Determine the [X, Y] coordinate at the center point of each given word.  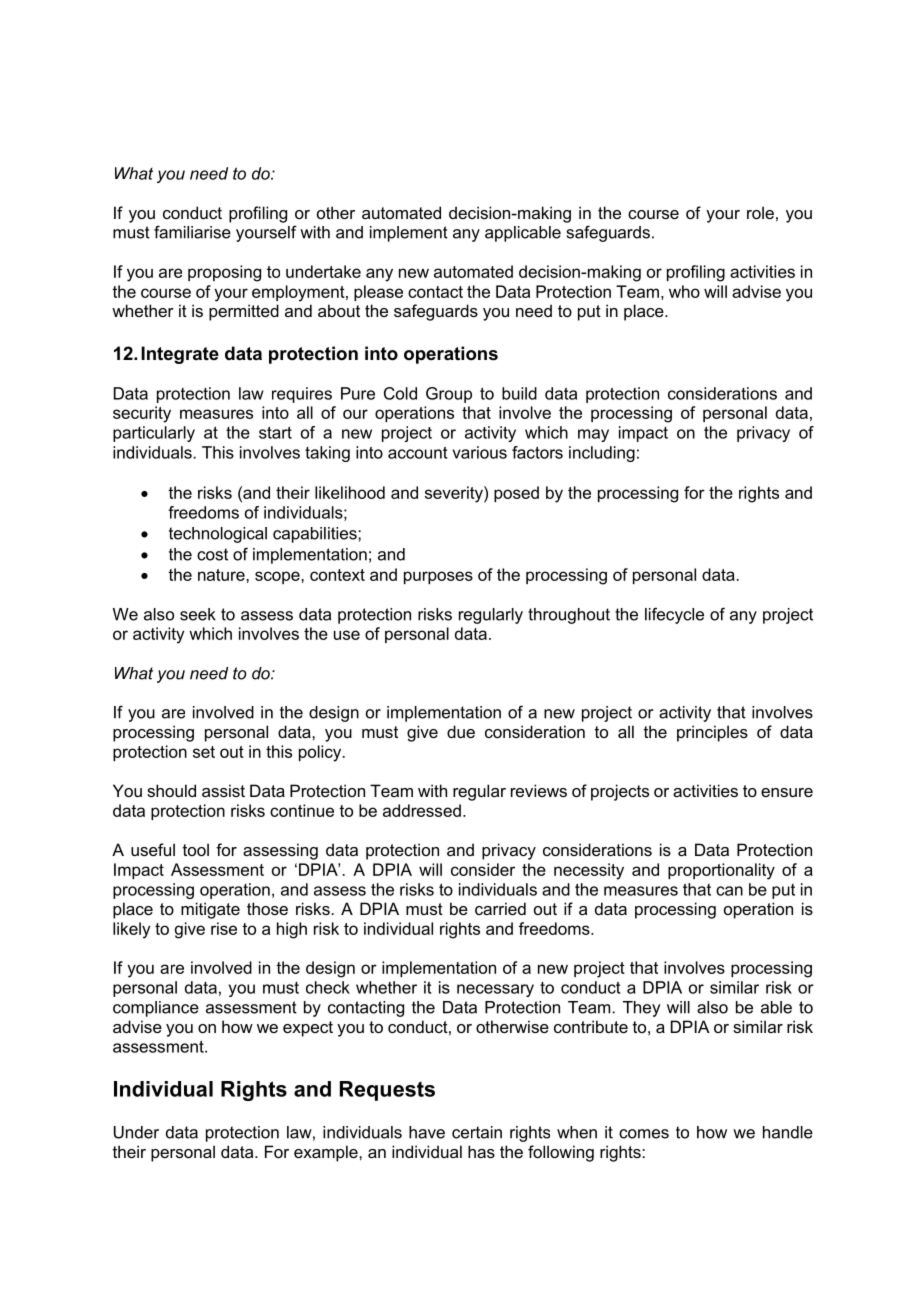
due [461, 731]
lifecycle [674, 615]
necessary [495, 990]
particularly [154, 434]
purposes [438, 577]
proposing [224, 273]
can [729, 891]
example [327, 1153]
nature [222, 575]
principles [712, 733]
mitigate [210, 910]
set [204, 752]
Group [449, 395]
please [378, 293]
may [593, 435]
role [760, 212]
